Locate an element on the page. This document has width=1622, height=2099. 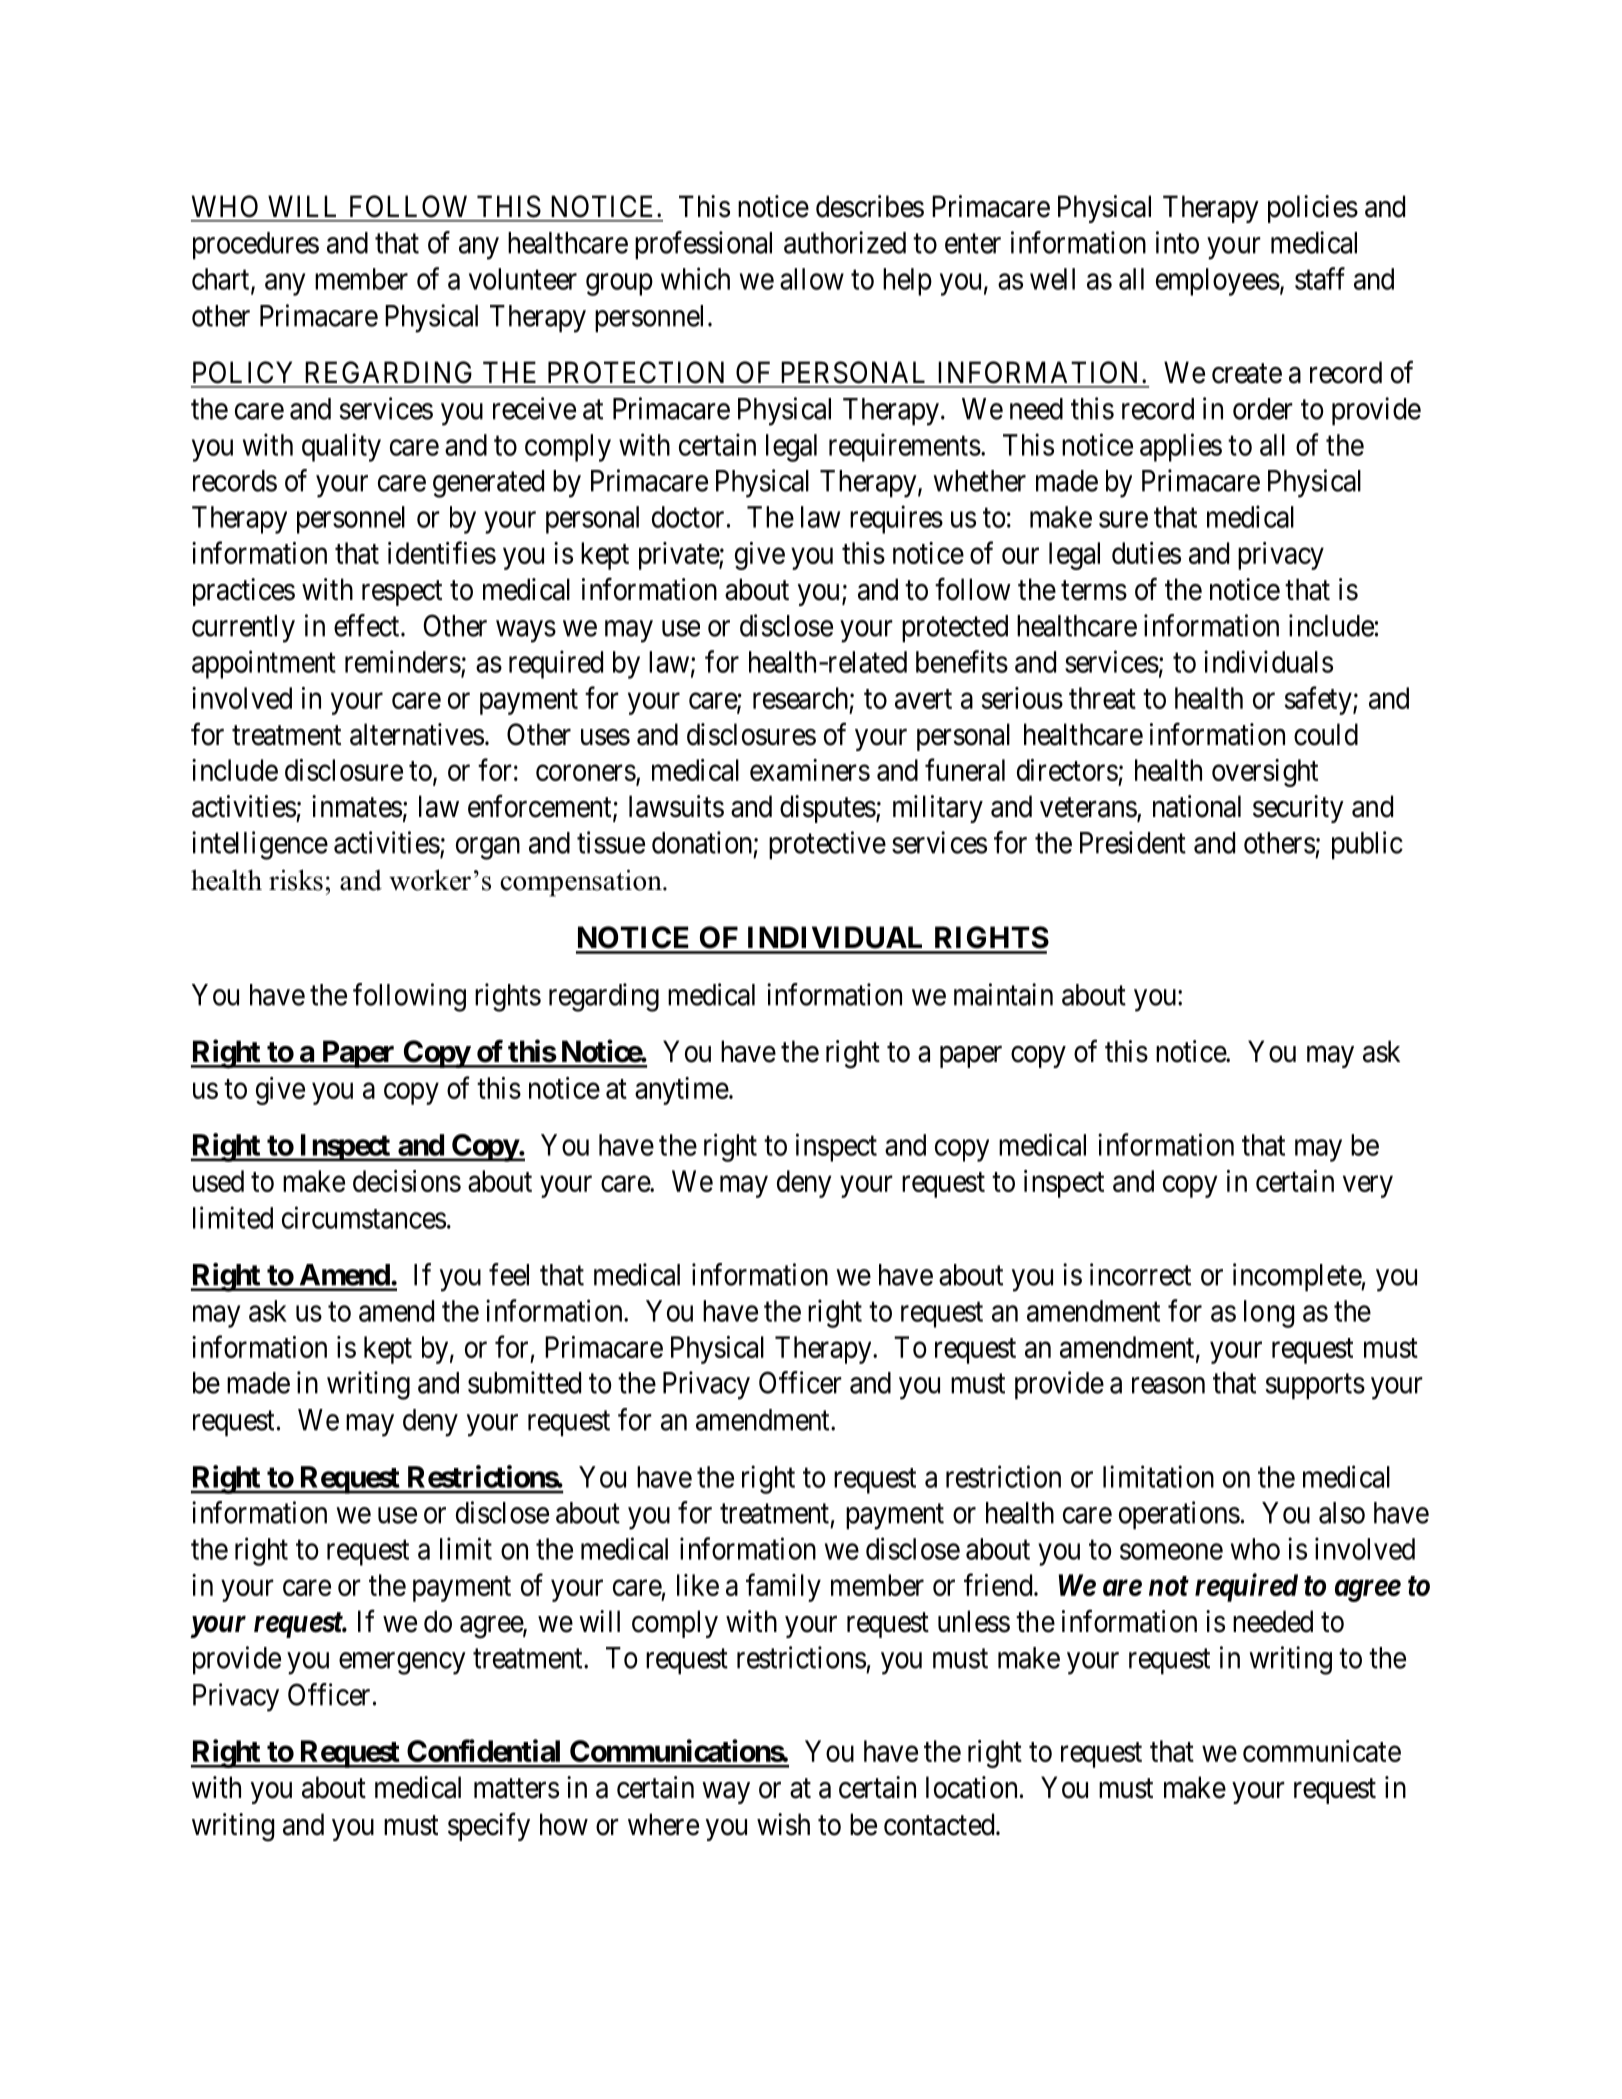
wish is located at coordinates (783, 1824).
